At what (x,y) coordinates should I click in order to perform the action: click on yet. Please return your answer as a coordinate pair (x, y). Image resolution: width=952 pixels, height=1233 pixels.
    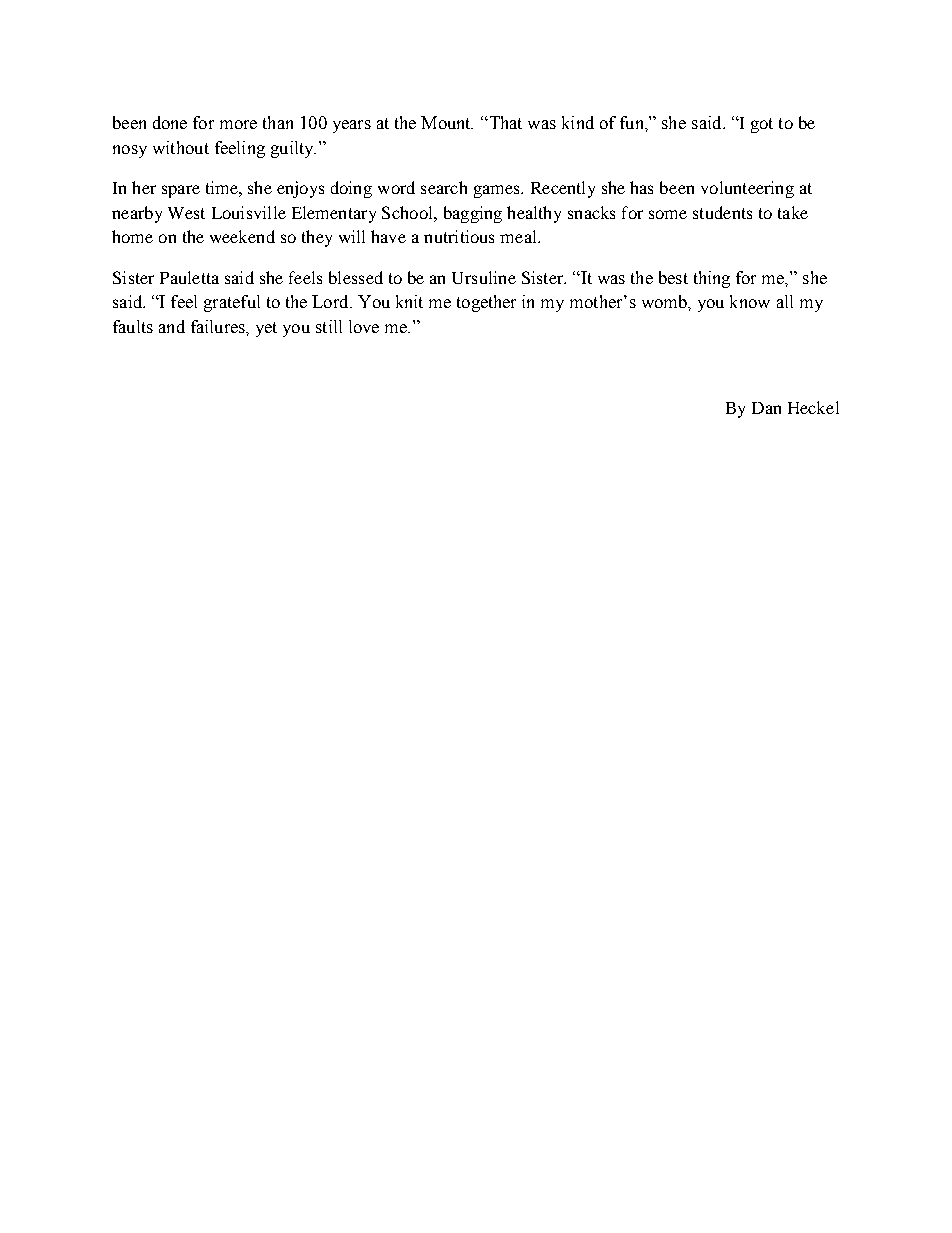
    Looking at the image, I should click on (266, 329).
